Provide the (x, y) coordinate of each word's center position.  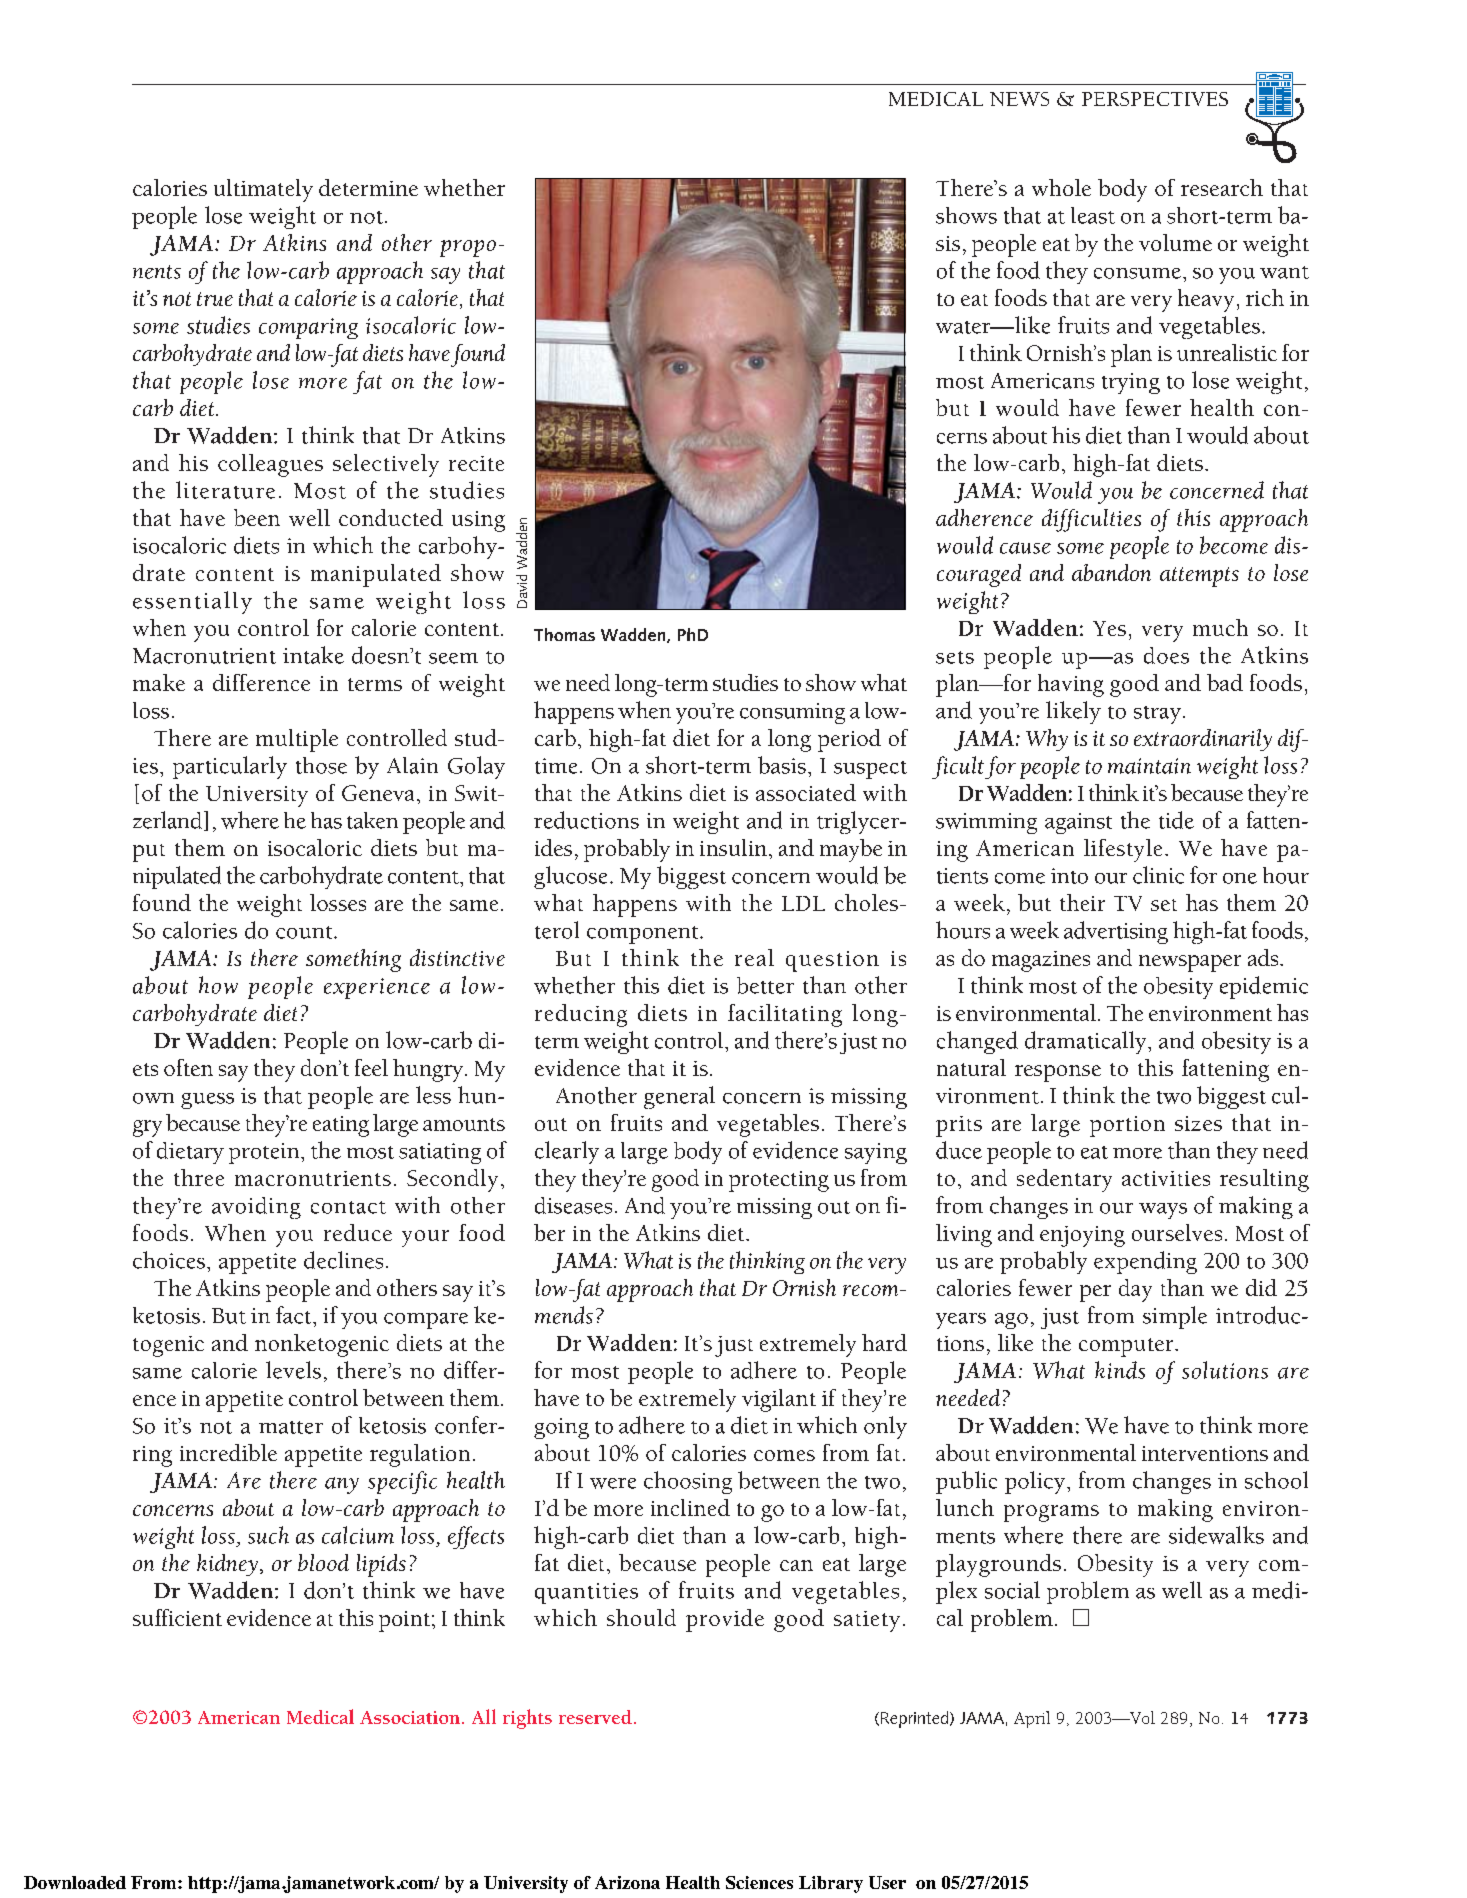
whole (1061, 187)
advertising (1116, 932)
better (765, 985)
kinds (1120, 1370)
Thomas (564, 634)
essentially (192, 602)
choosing (688, 1482)
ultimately (263, 190)
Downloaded (75, 1882)
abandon (1111, 572)
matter (291, 1427)
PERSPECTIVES (1155, 99)
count (305, 932)
